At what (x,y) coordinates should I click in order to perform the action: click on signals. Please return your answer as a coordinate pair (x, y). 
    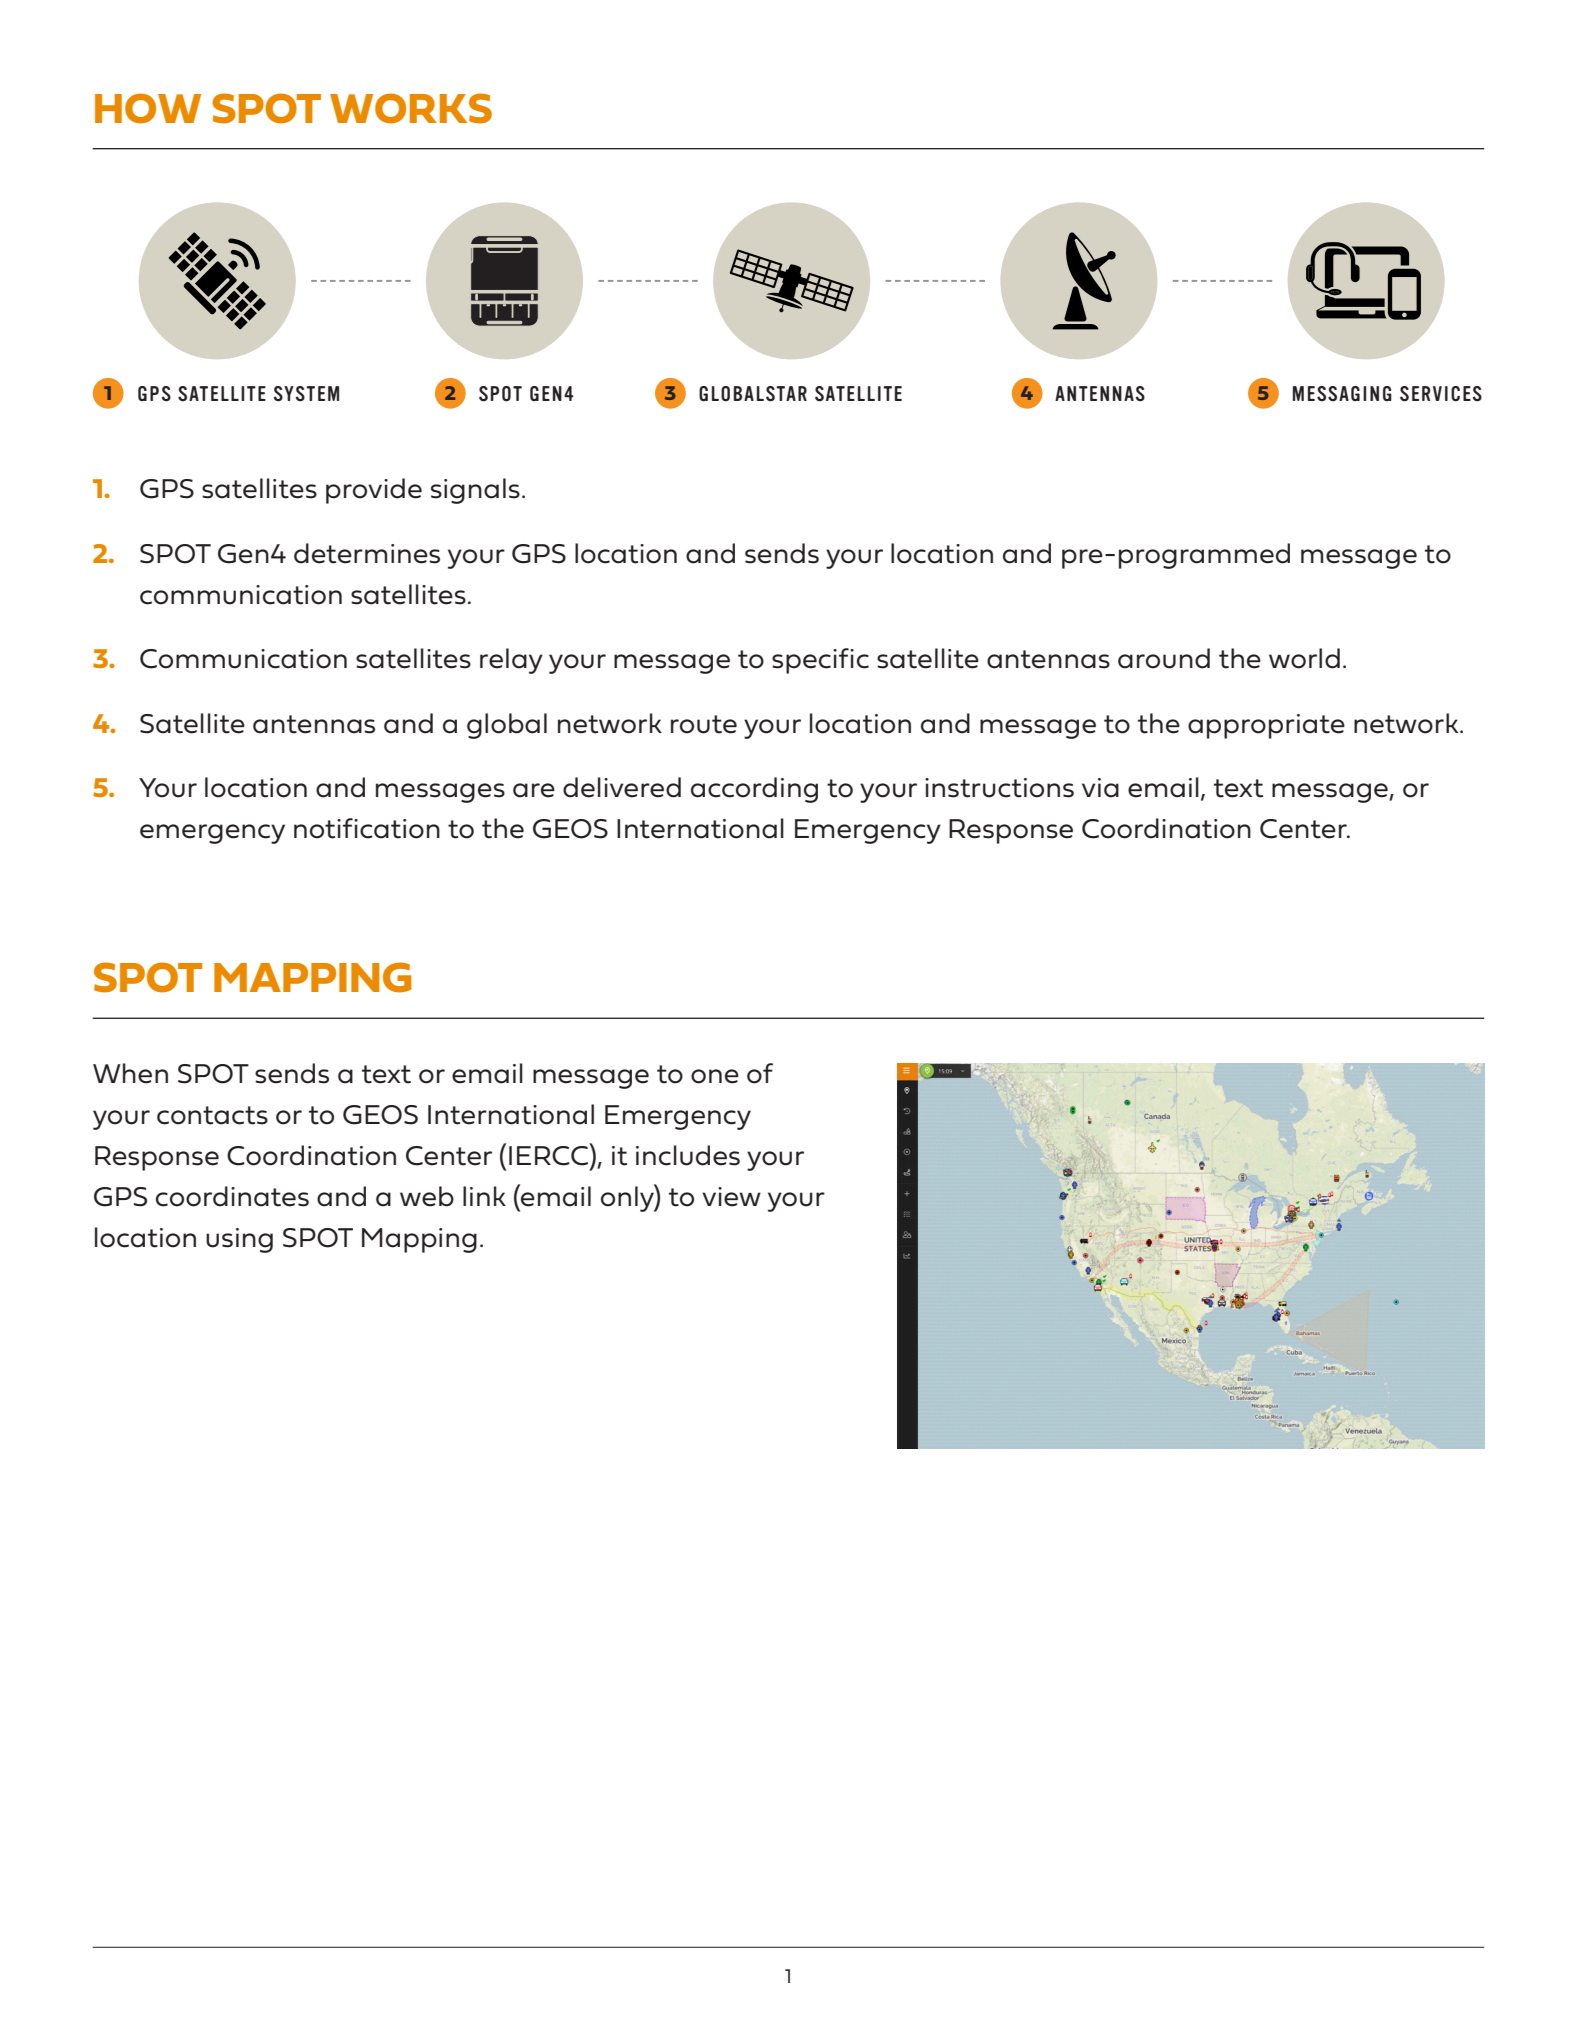
    Looking at the image, I should click on (475, 491).
